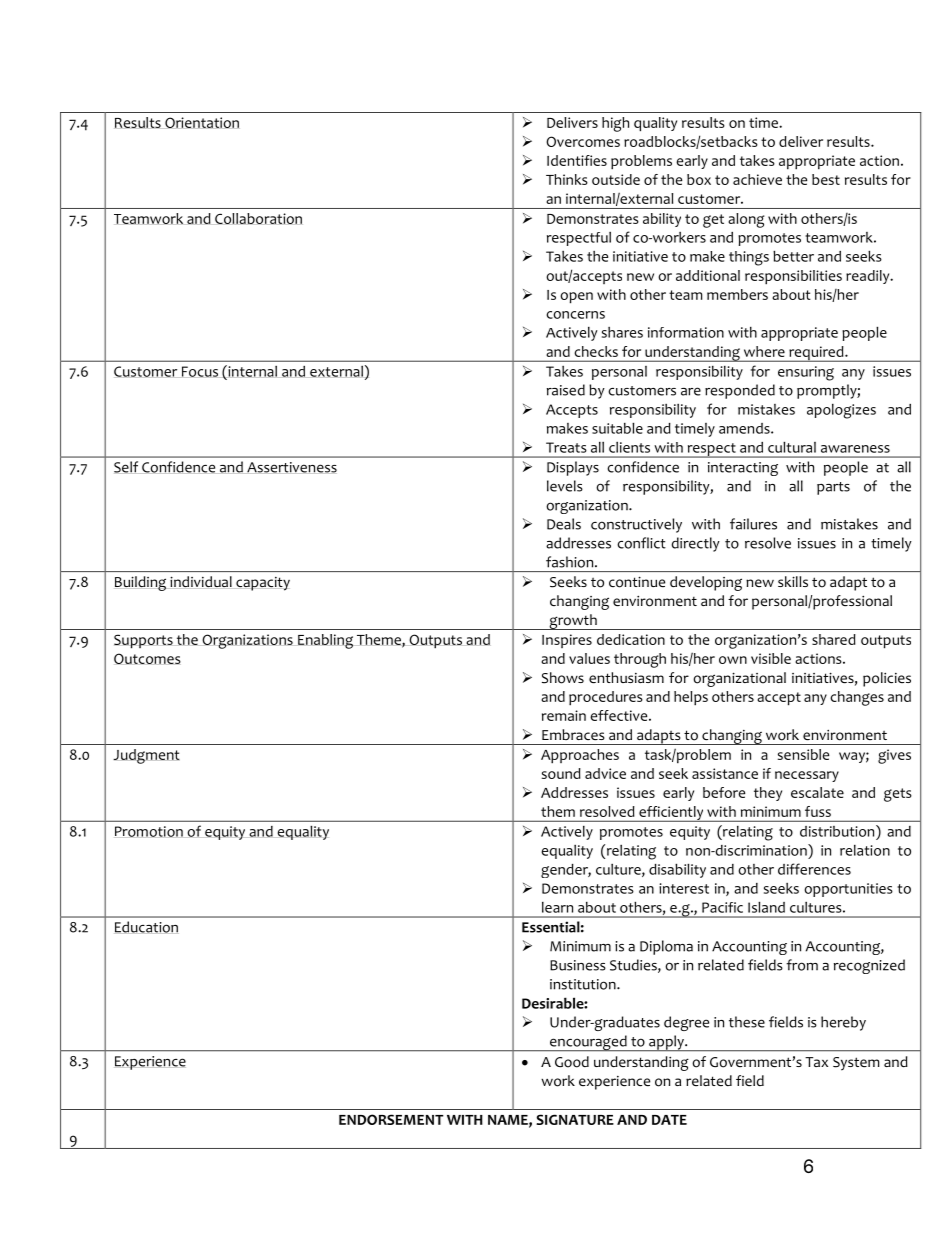 The width and height of the page is (952, 1233). Describe the element at coordinates (202, 123) in the page. I see `Orientation` at that location.
